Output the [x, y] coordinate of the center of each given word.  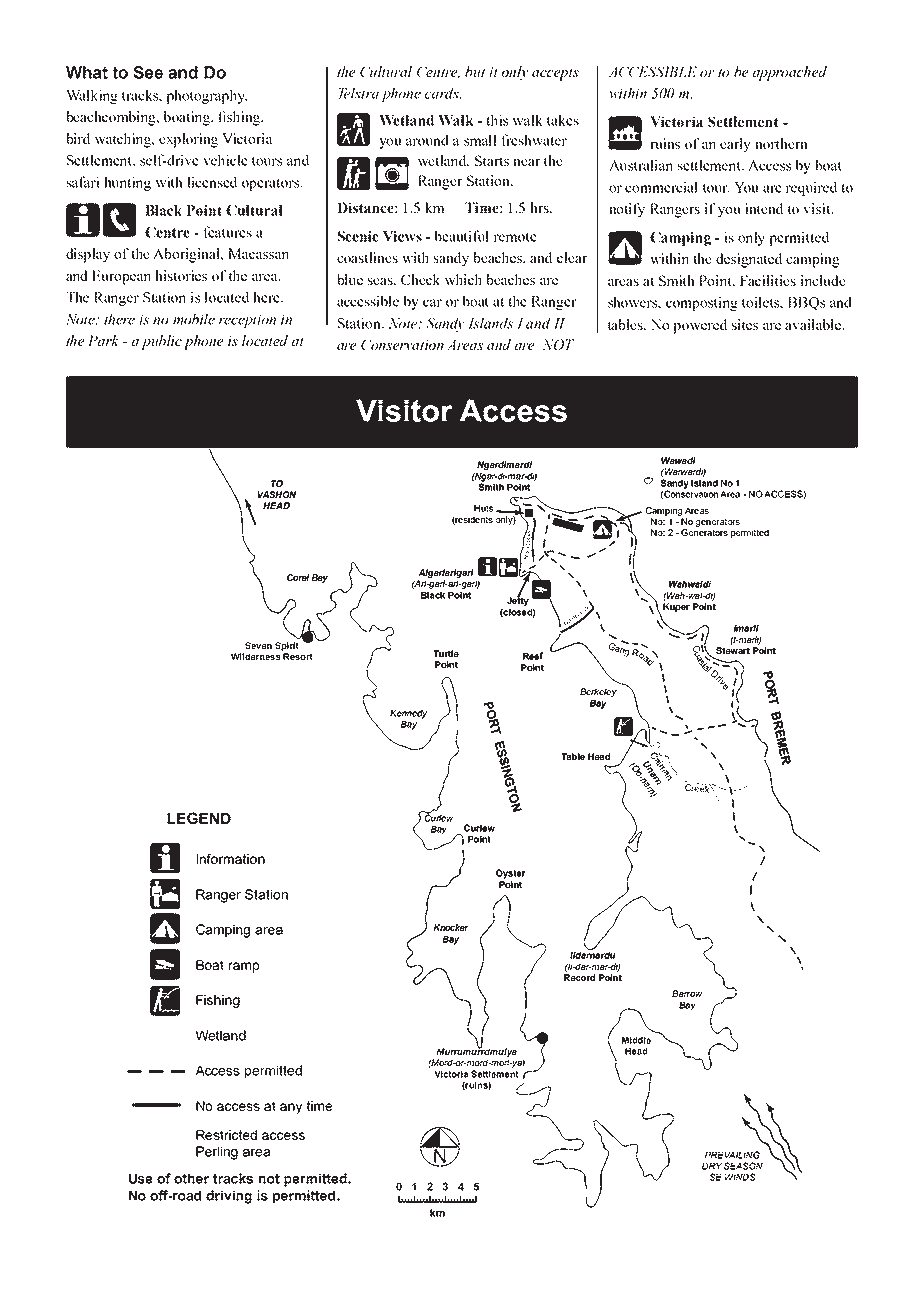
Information [231, 858]
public [161, 342]
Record [579, 977]
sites [745, 324]
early [735, 145]
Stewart [733, 650]
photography [206, 96]
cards [443, 93]
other [191, 1178]
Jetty [518, 600]
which [463, 279]
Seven [258, 645]
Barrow [687, 993]
